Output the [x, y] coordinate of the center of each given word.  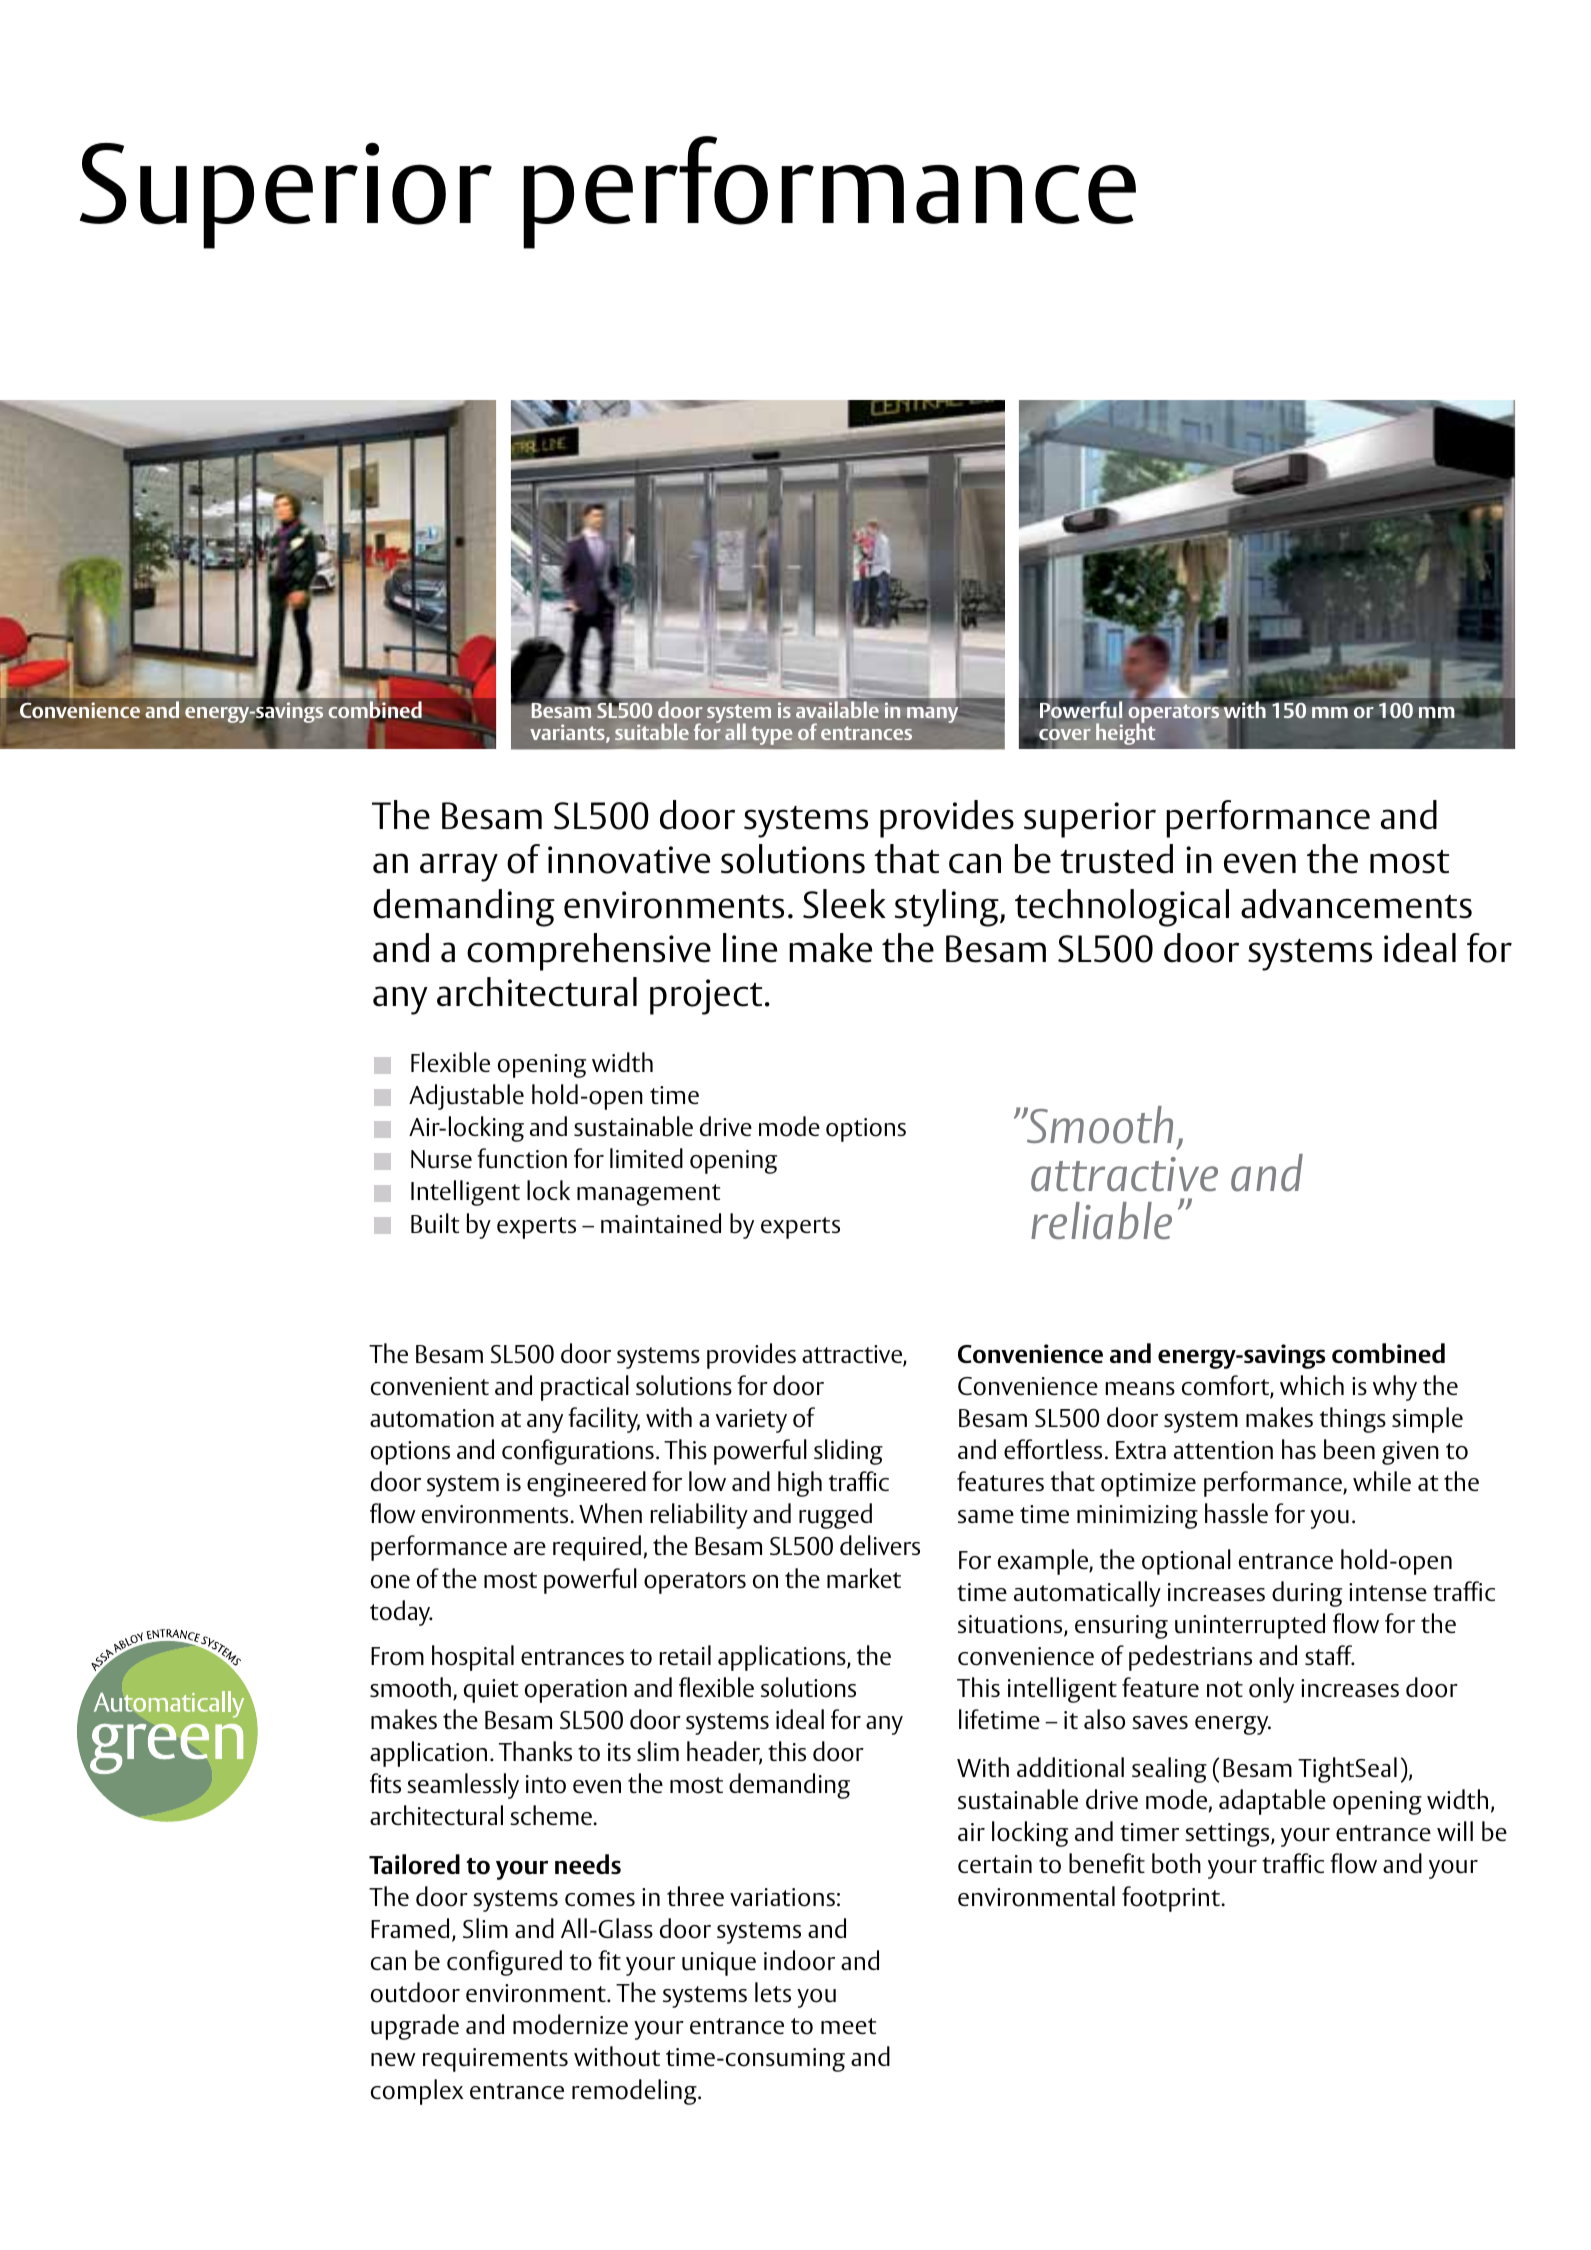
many [932, 715]
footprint [1172, 1899]
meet [848, 2026]
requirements [495, 2060]
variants [568, 733]
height [1125, 733]
